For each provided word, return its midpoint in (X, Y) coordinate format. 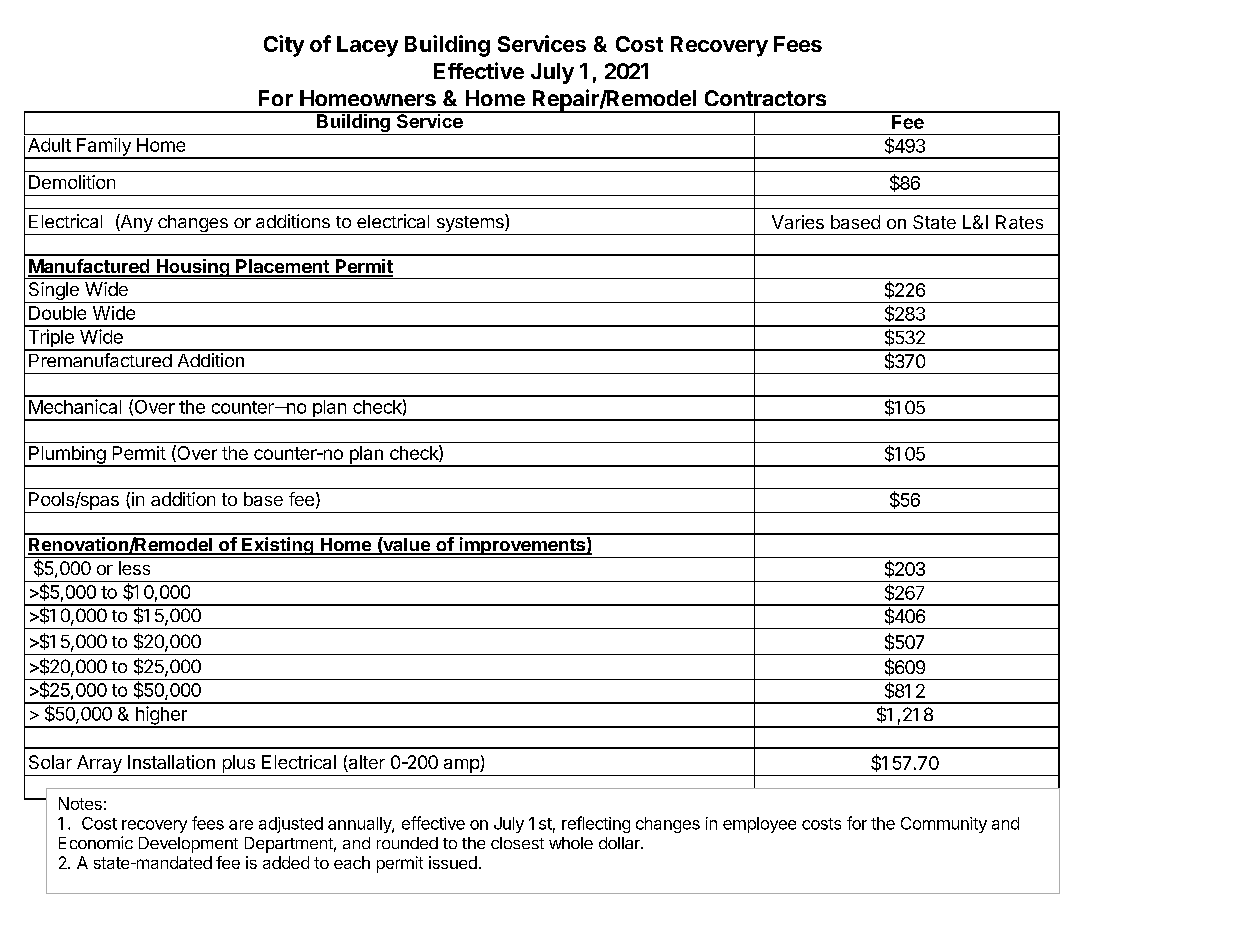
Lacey (367, 46)
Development (188, 845)
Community (944, 825)
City (284, 46)
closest (517, 843)
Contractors (765, 98)
